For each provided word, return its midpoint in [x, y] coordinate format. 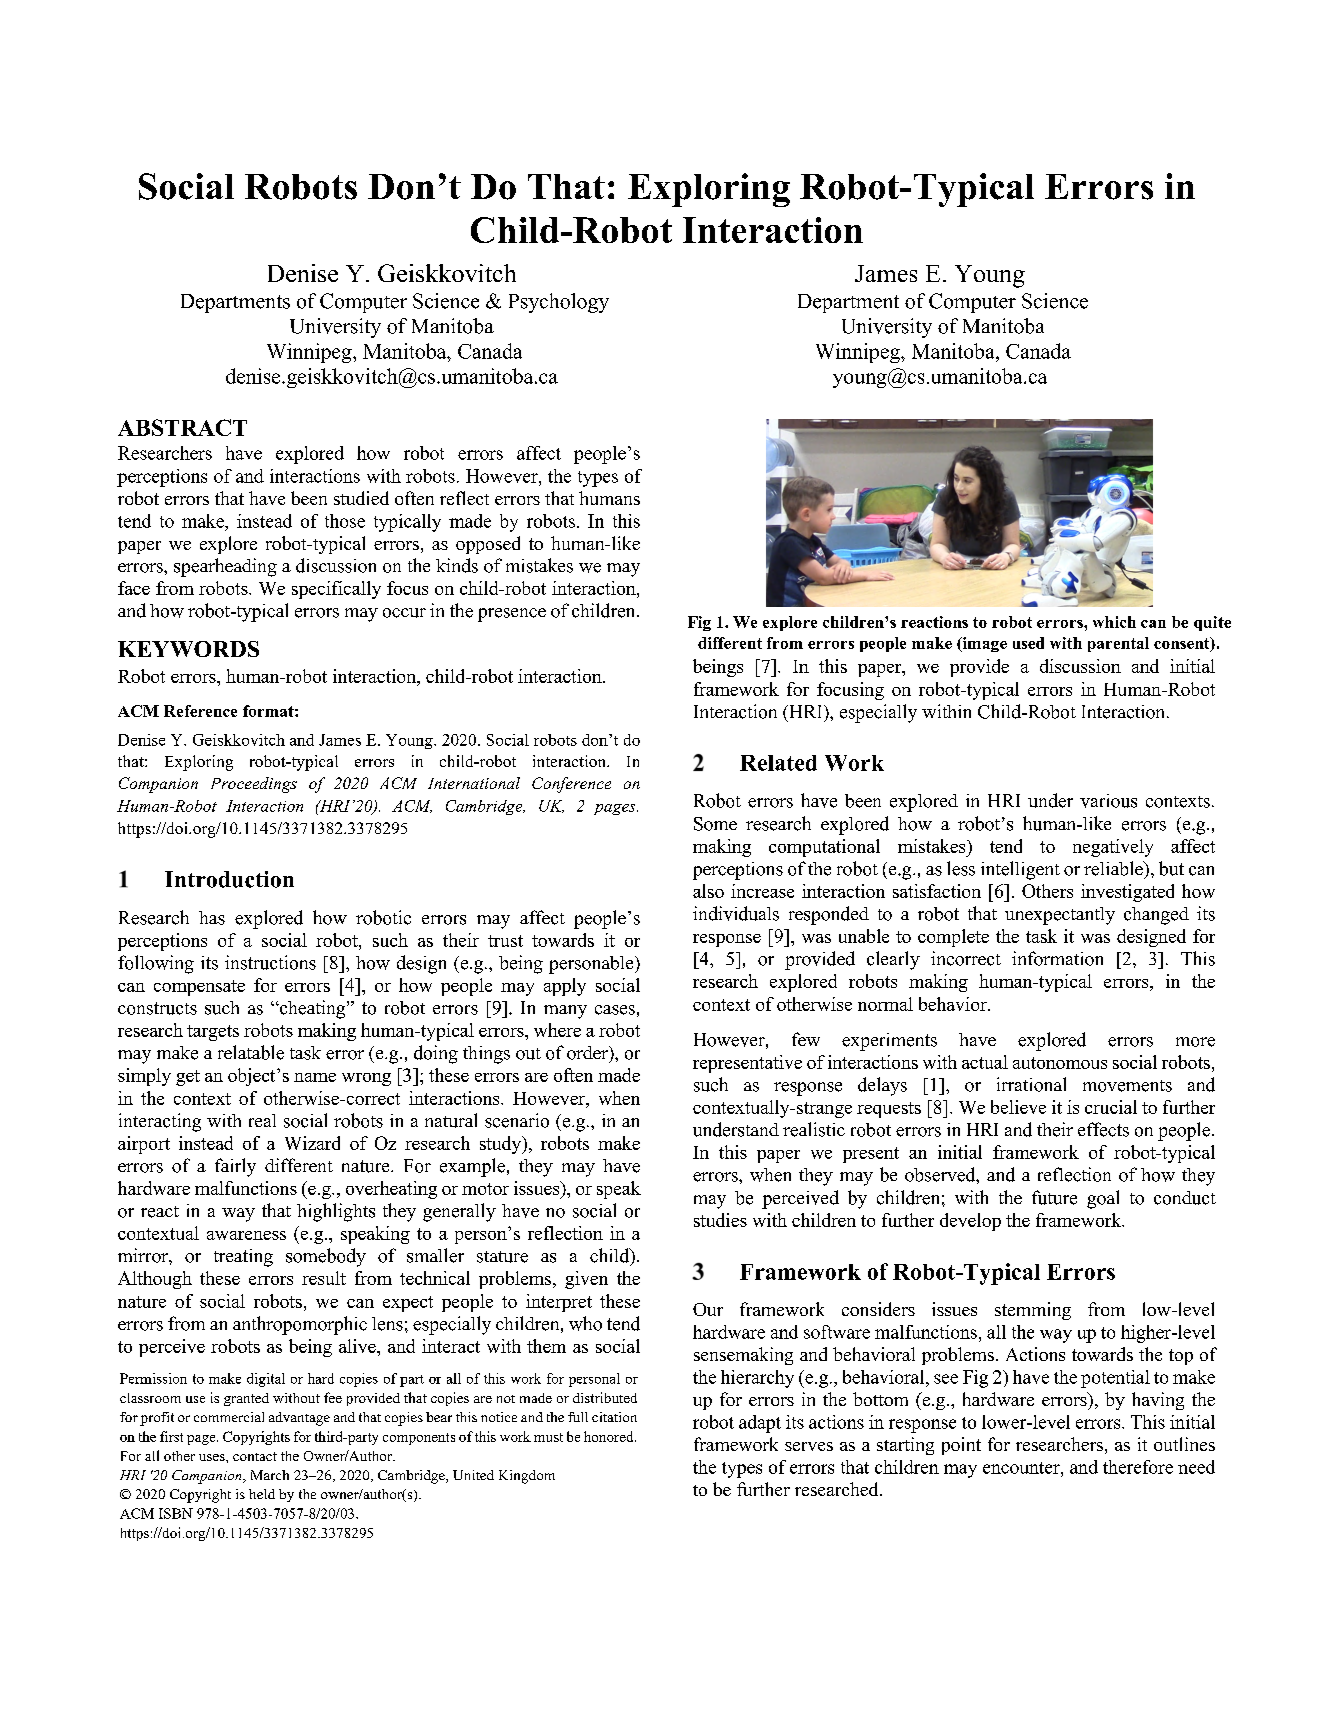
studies [720, 1220]
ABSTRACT [182, 427]
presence [512, 615]
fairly [235, 1167]
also [708, 891]
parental [1118, 644]
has [212, 918]
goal [1103, 1199]
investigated [1127, 893]
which [1114, 622]
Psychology [559, 303]
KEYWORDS [188, 649]
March [270, 1475]
